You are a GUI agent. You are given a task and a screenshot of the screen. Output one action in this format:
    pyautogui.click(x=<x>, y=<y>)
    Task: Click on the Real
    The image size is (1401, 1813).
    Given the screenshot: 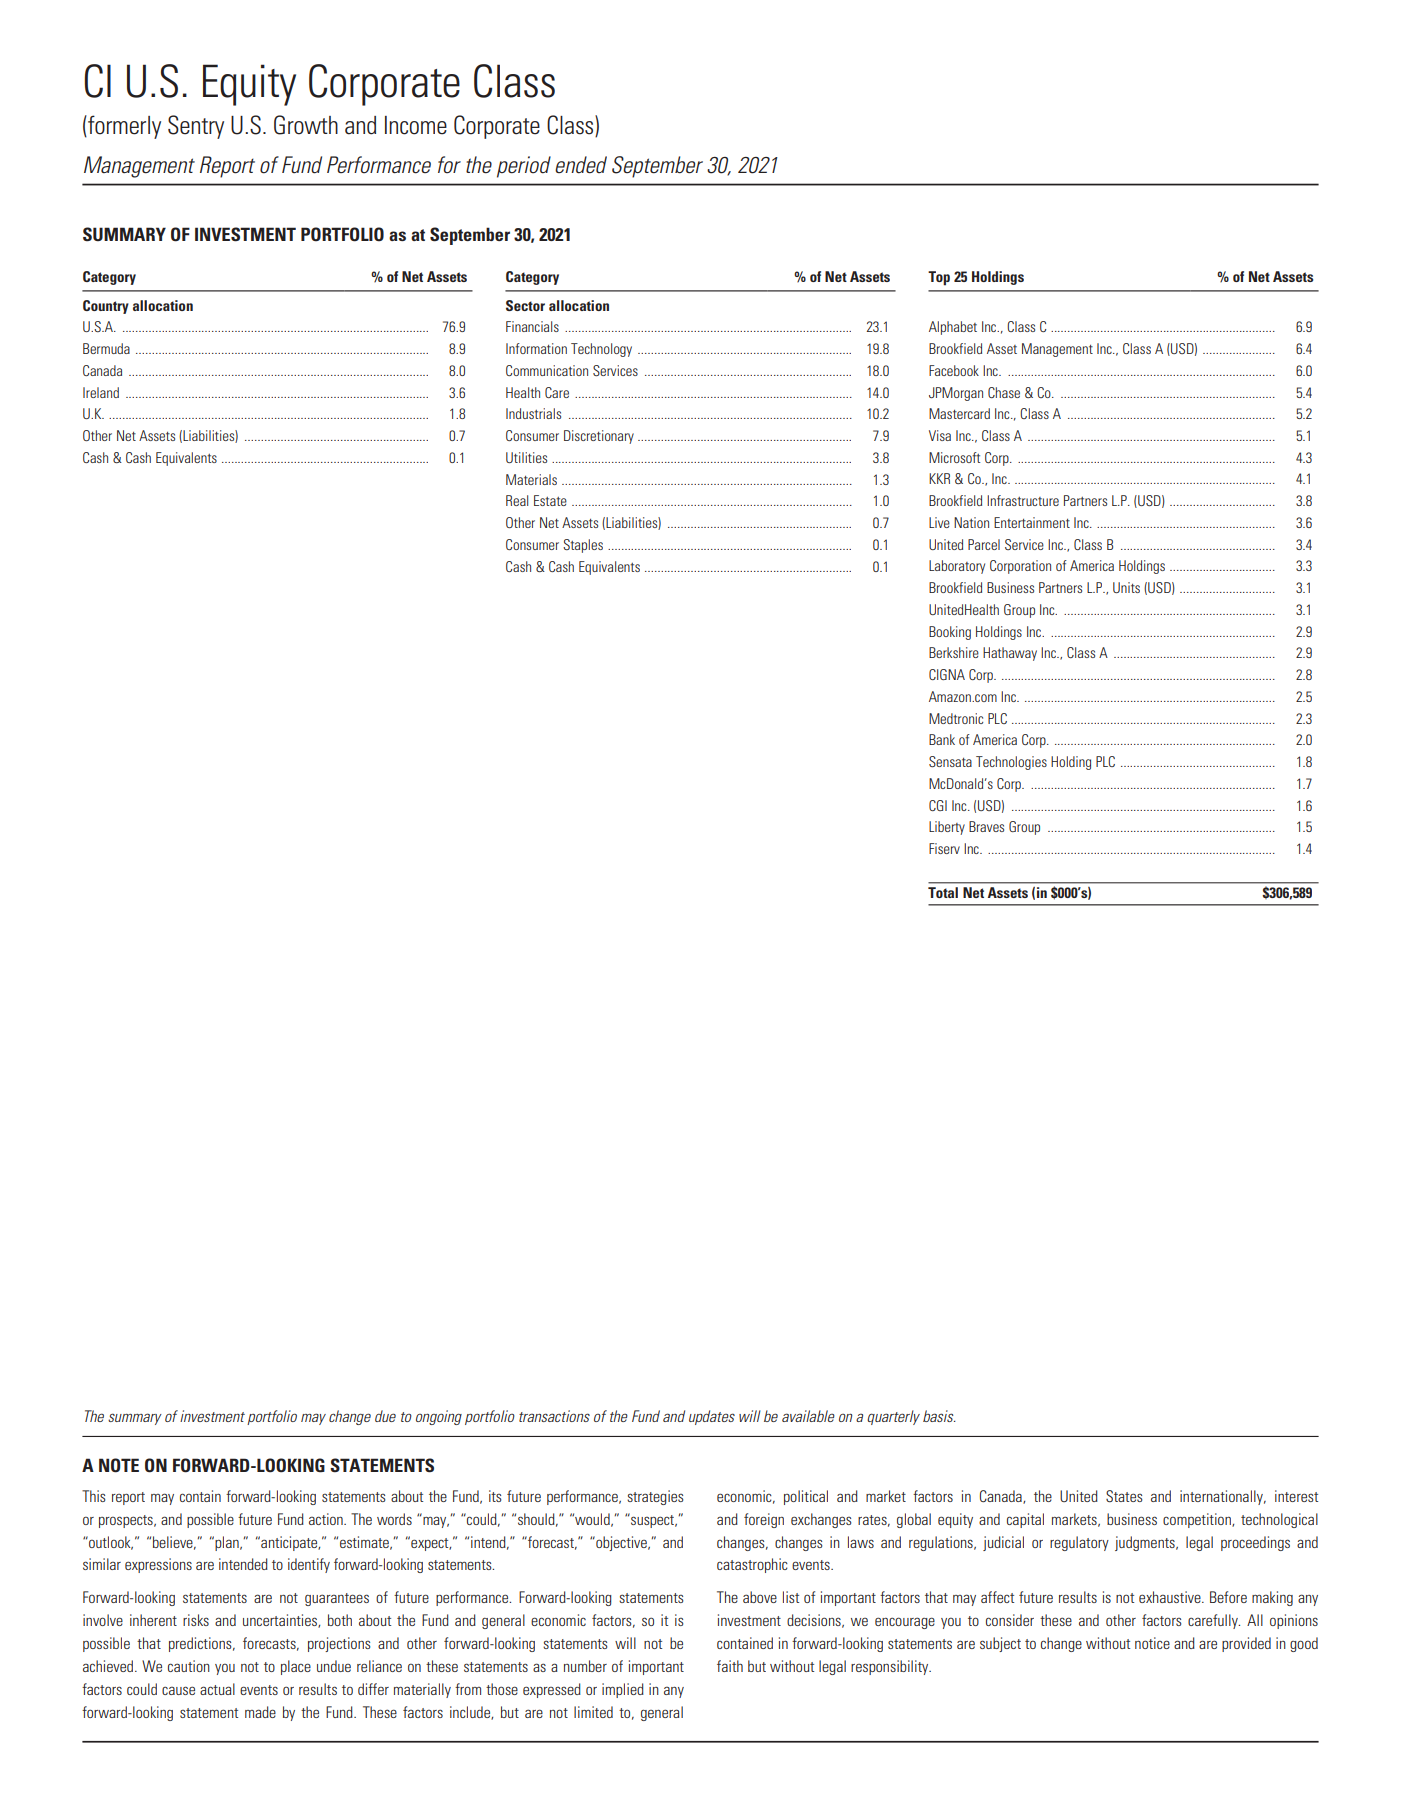 What is the action you would take?
    pyautogui.click(x=517, y=500)
